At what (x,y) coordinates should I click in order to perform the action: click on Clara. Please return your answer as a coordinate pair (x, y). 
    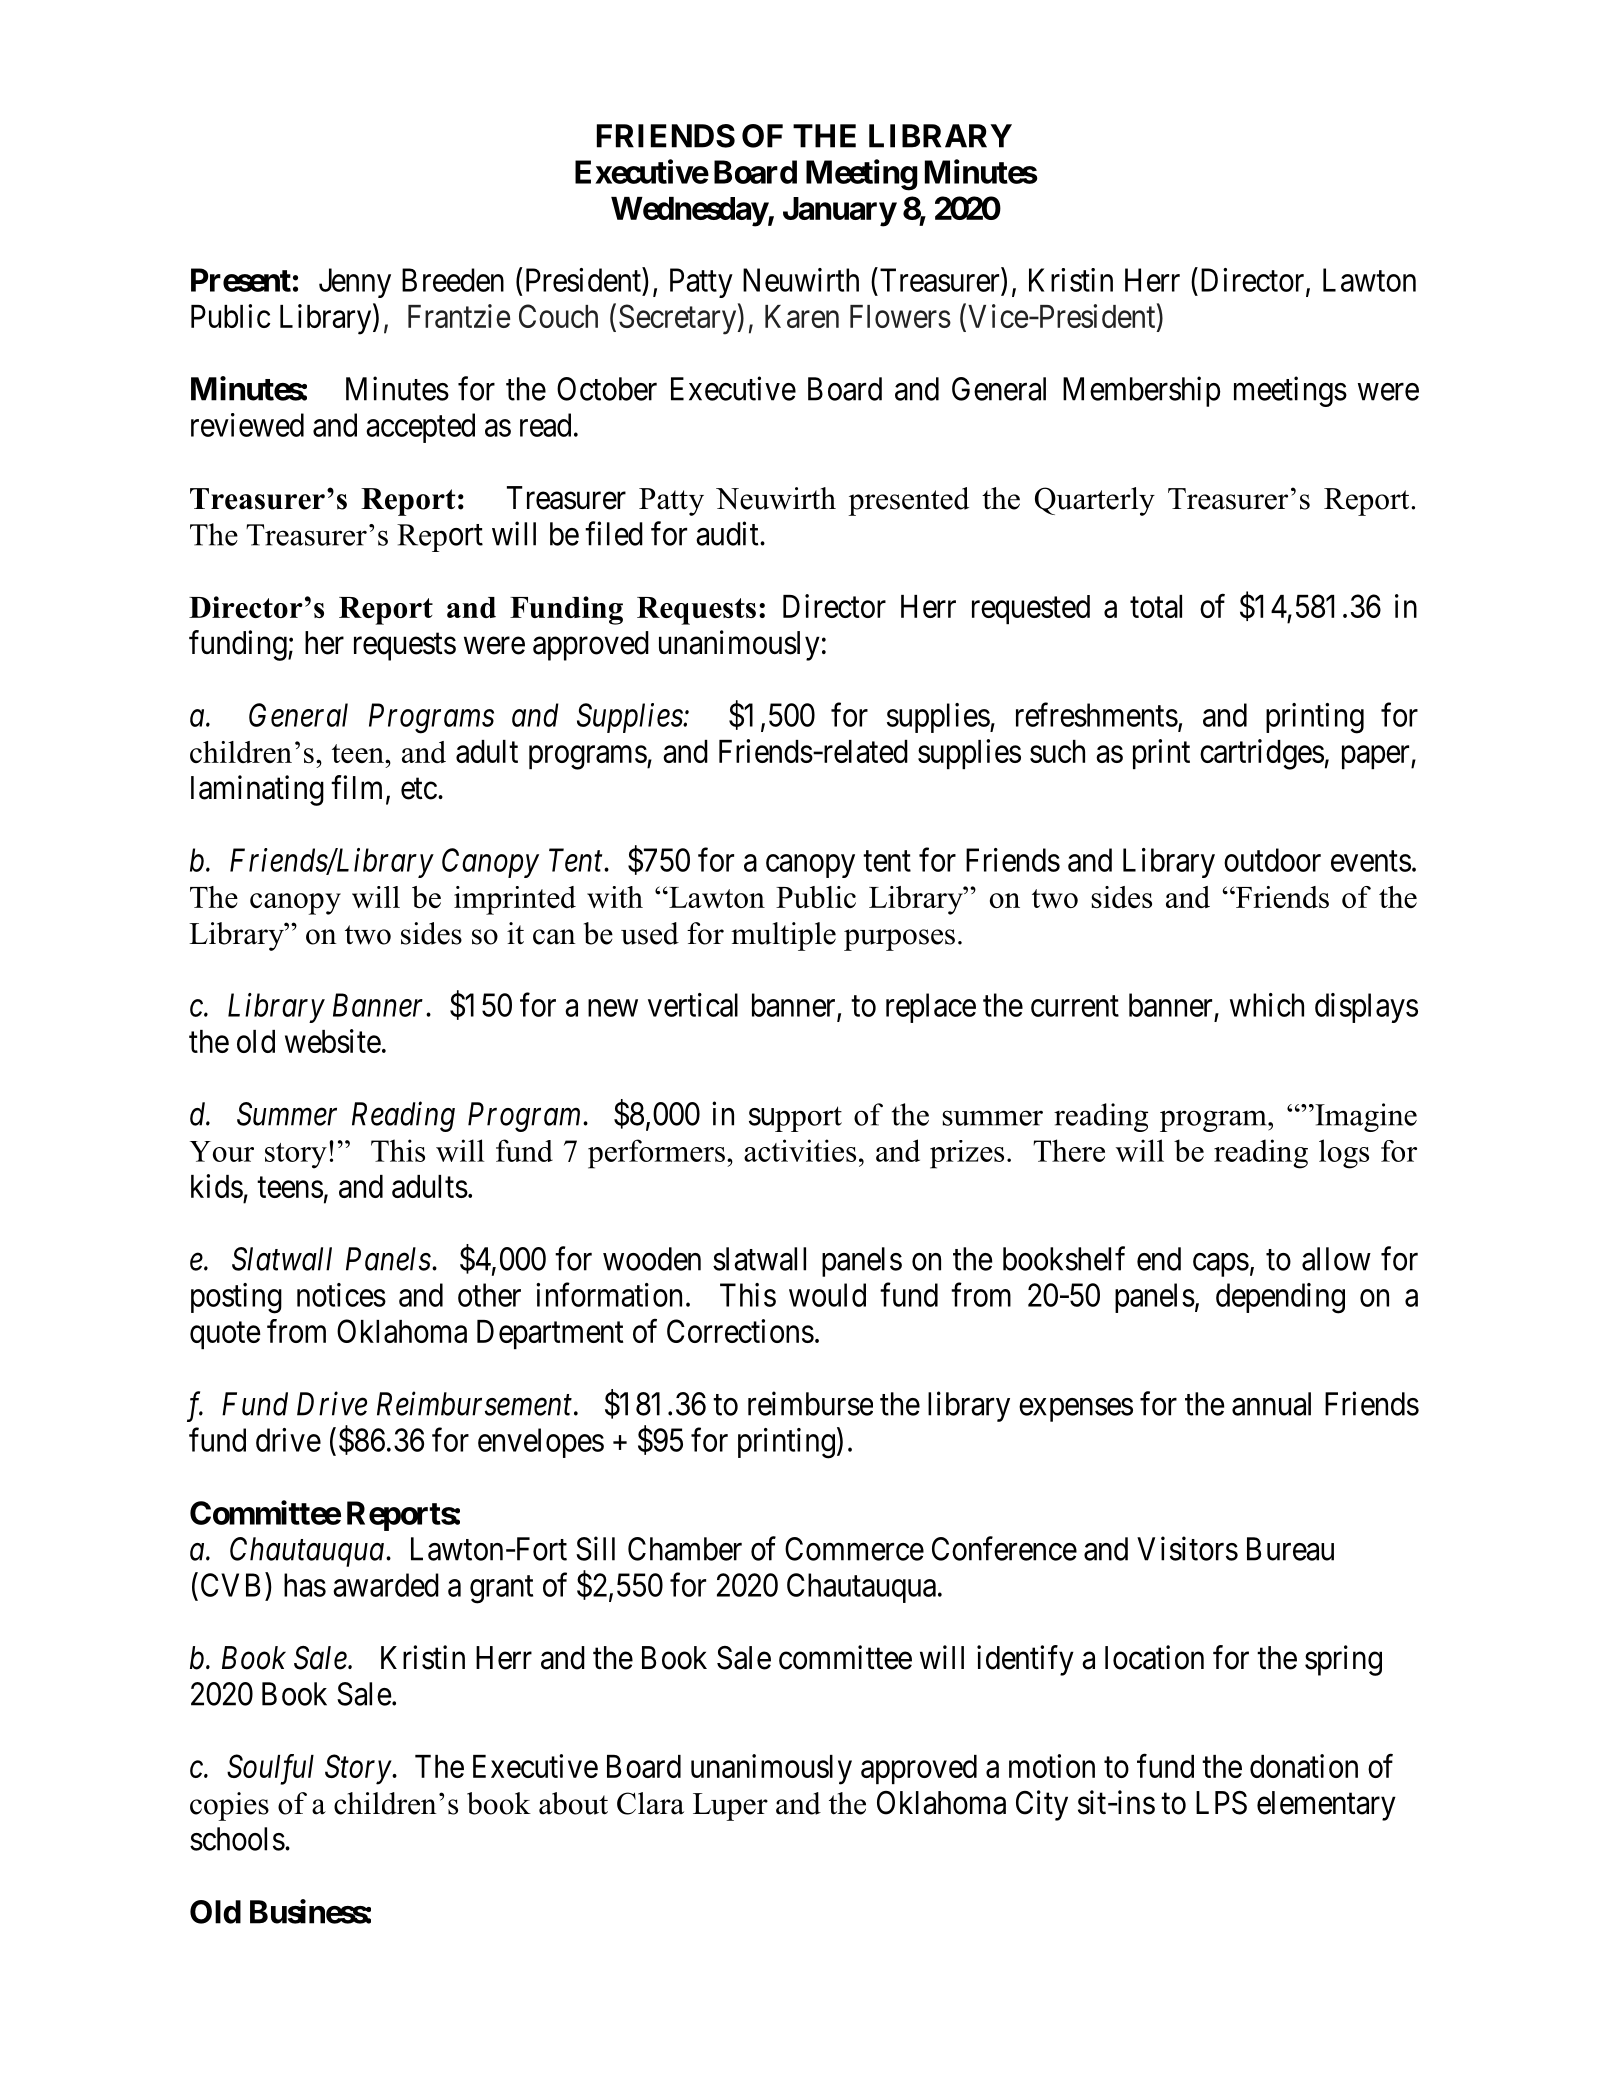
    Looking at the image, I should click on (650, 1803).
